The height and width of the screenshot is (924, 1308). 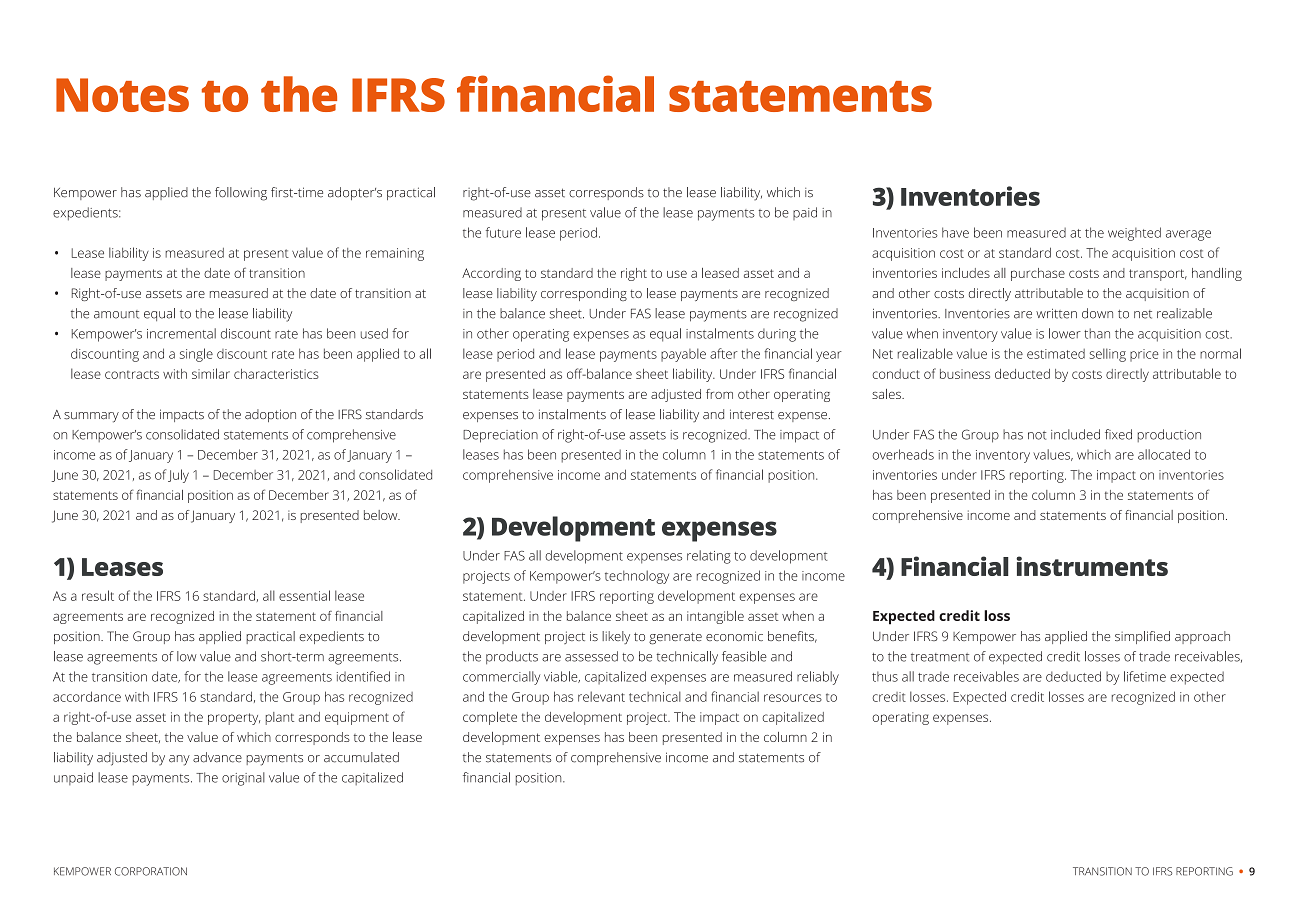 What do you see at coordinates (793, 698) in the screenshot?
I see `resources` at bounding box center [793, 698].
